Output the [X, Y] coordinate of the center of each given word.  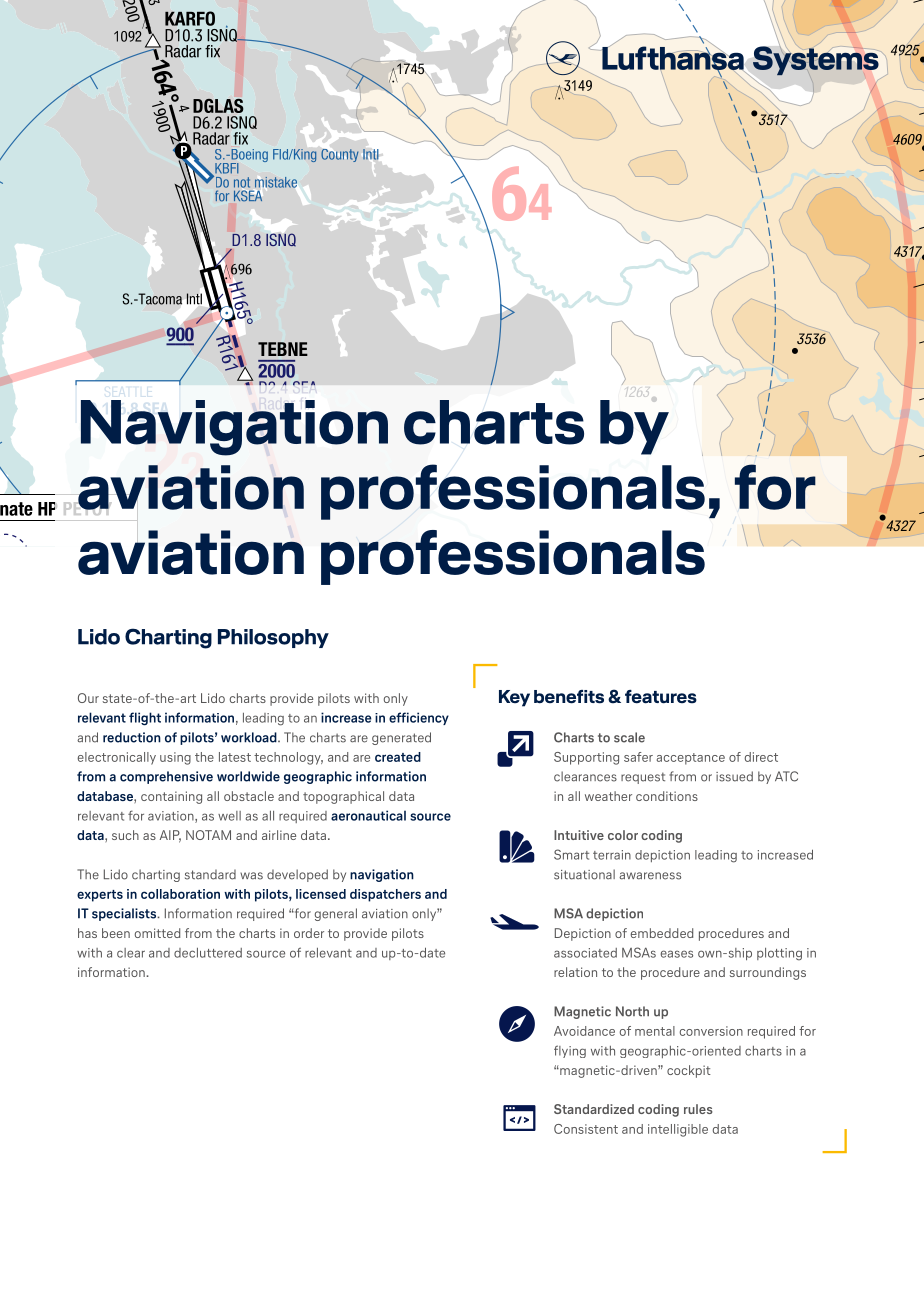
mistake [276, 182]
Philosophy [273, 638]
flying [570, 1051]
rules [698, 1109]
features [661, 697]
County [339, 155]
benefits [569, 697]
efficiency [419, 718]
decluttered [208, 953]
